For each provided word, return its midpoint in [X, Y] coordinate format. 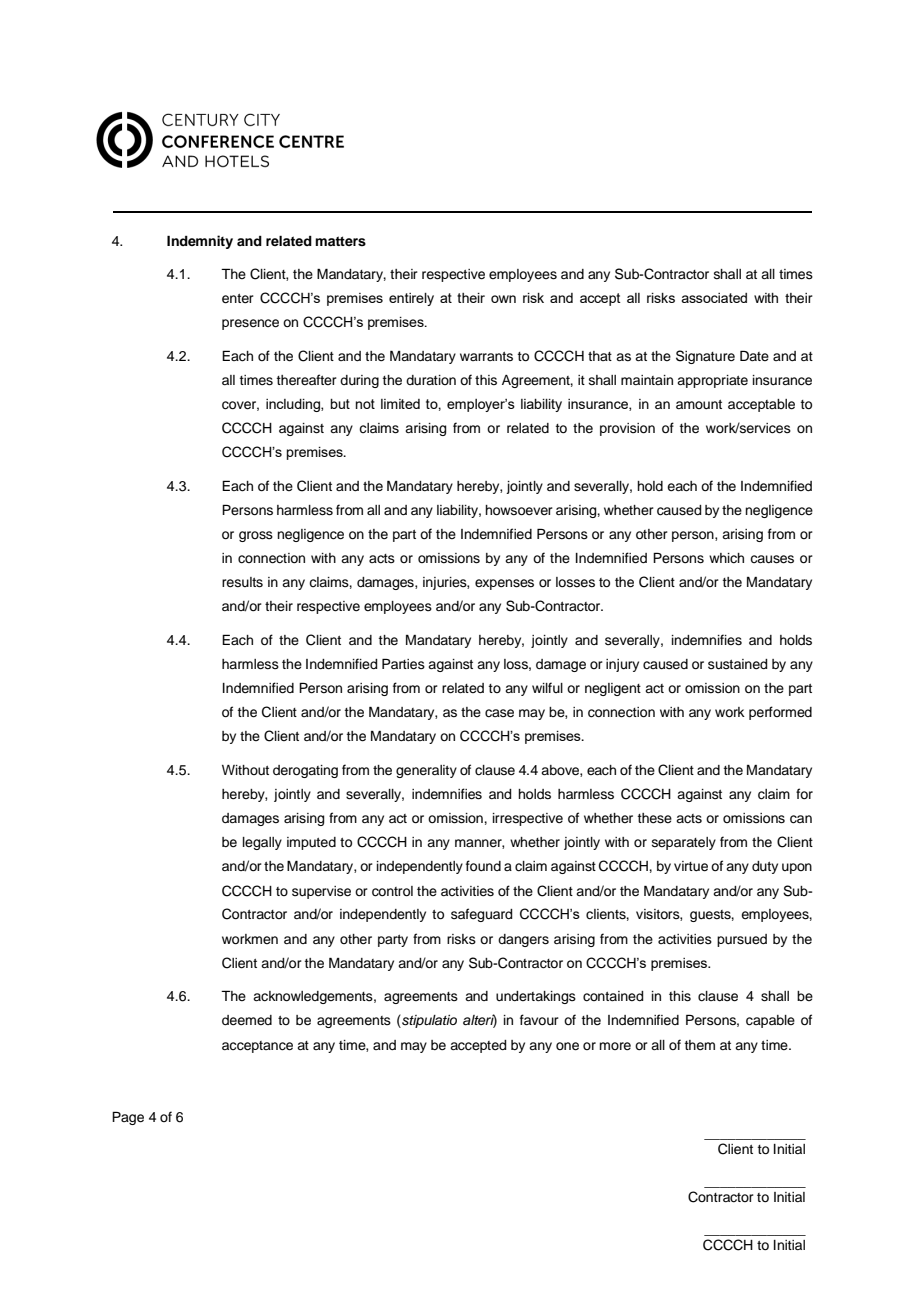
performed [780, 713]
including [294, 405]
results [242, 582]
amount [699, 405]
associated [714, 298]
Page [128, 1118]
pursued [742, 940]
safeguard [481, 915]
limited [400, 404]
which [726, 558]
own [503, 299]
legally [262, 843]
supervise [321, 892]
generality [426, 771]
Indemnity [200, 242]
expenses [504, 584]
